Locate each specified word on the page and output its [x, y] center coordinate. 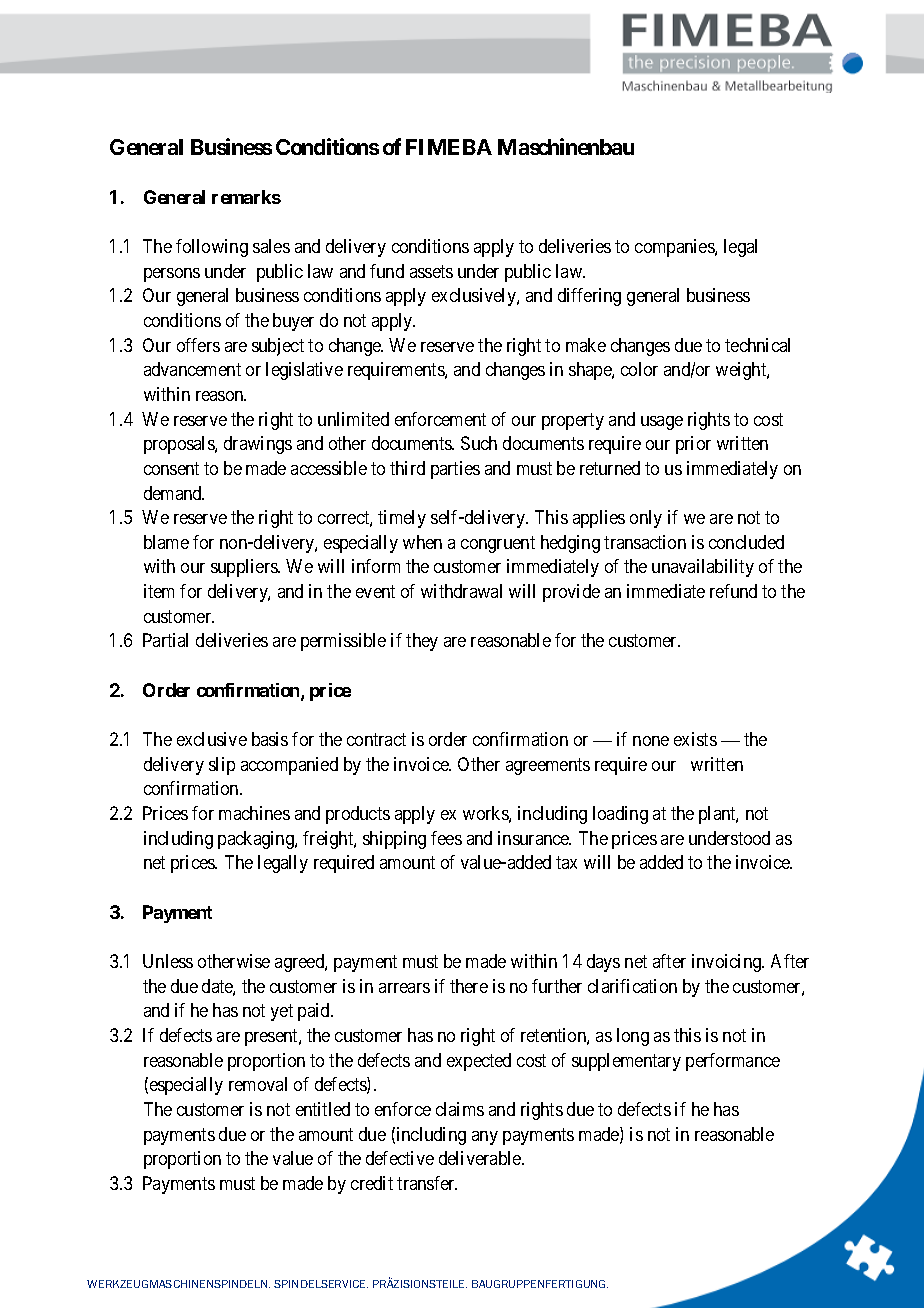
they [422, 642]
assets [431, 271]
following [212, 248]
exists [695, 739]
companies [675, 248]
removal [258, 1084]
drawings [258, 445]
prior [693, 445]
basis [270, 739]
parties [455, 470]
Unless [168, 961]
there [469, 986]
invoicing [728, 963]
